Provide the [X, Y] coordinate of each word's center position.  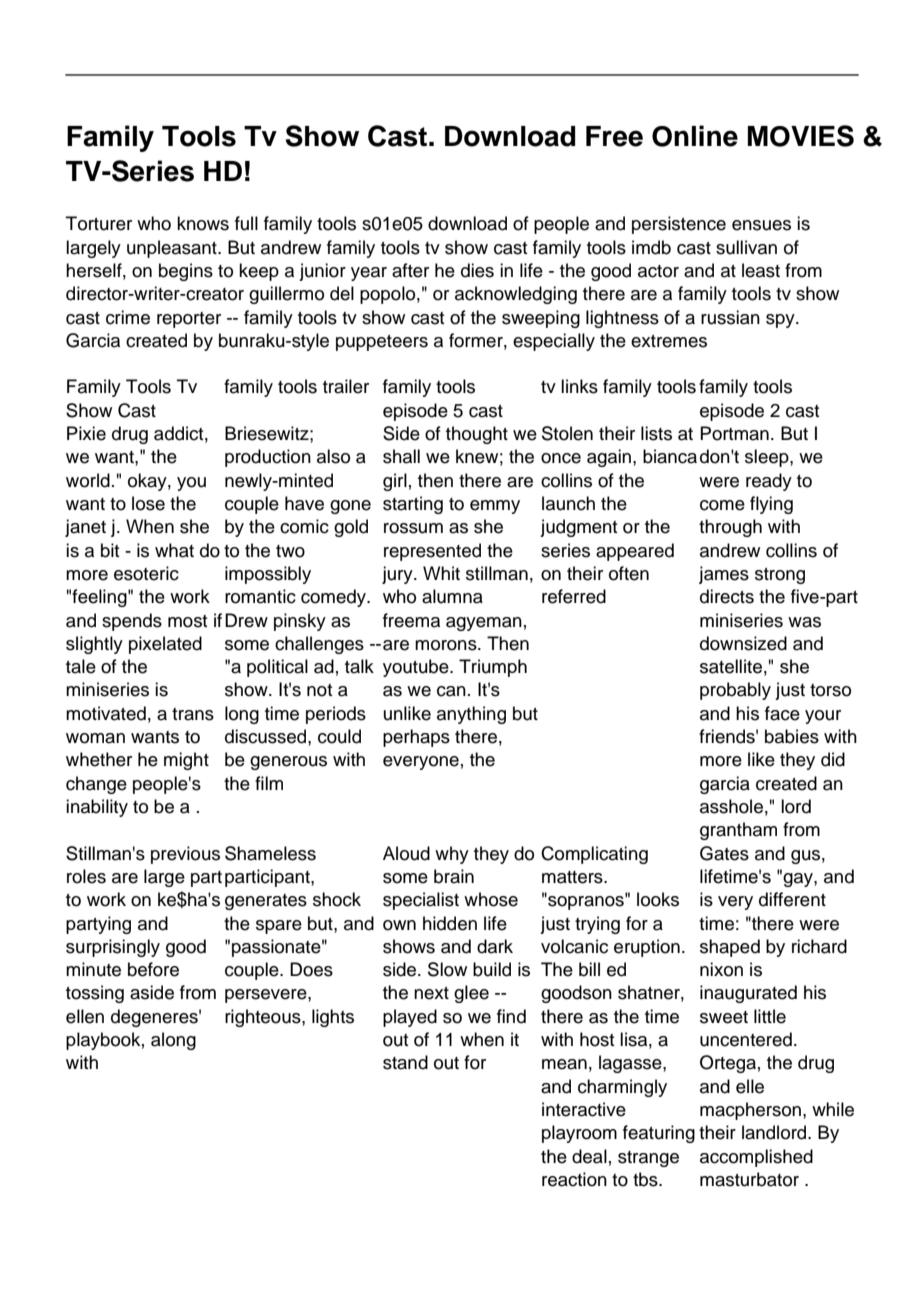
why [452, 855]
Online [695, 136]
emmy [495, 507]
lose [148, 503]
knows [203, 223]
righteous [264, 1018]
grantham [738, 831]
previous [185, 855]
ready [769, 482]
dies [477, 270]
